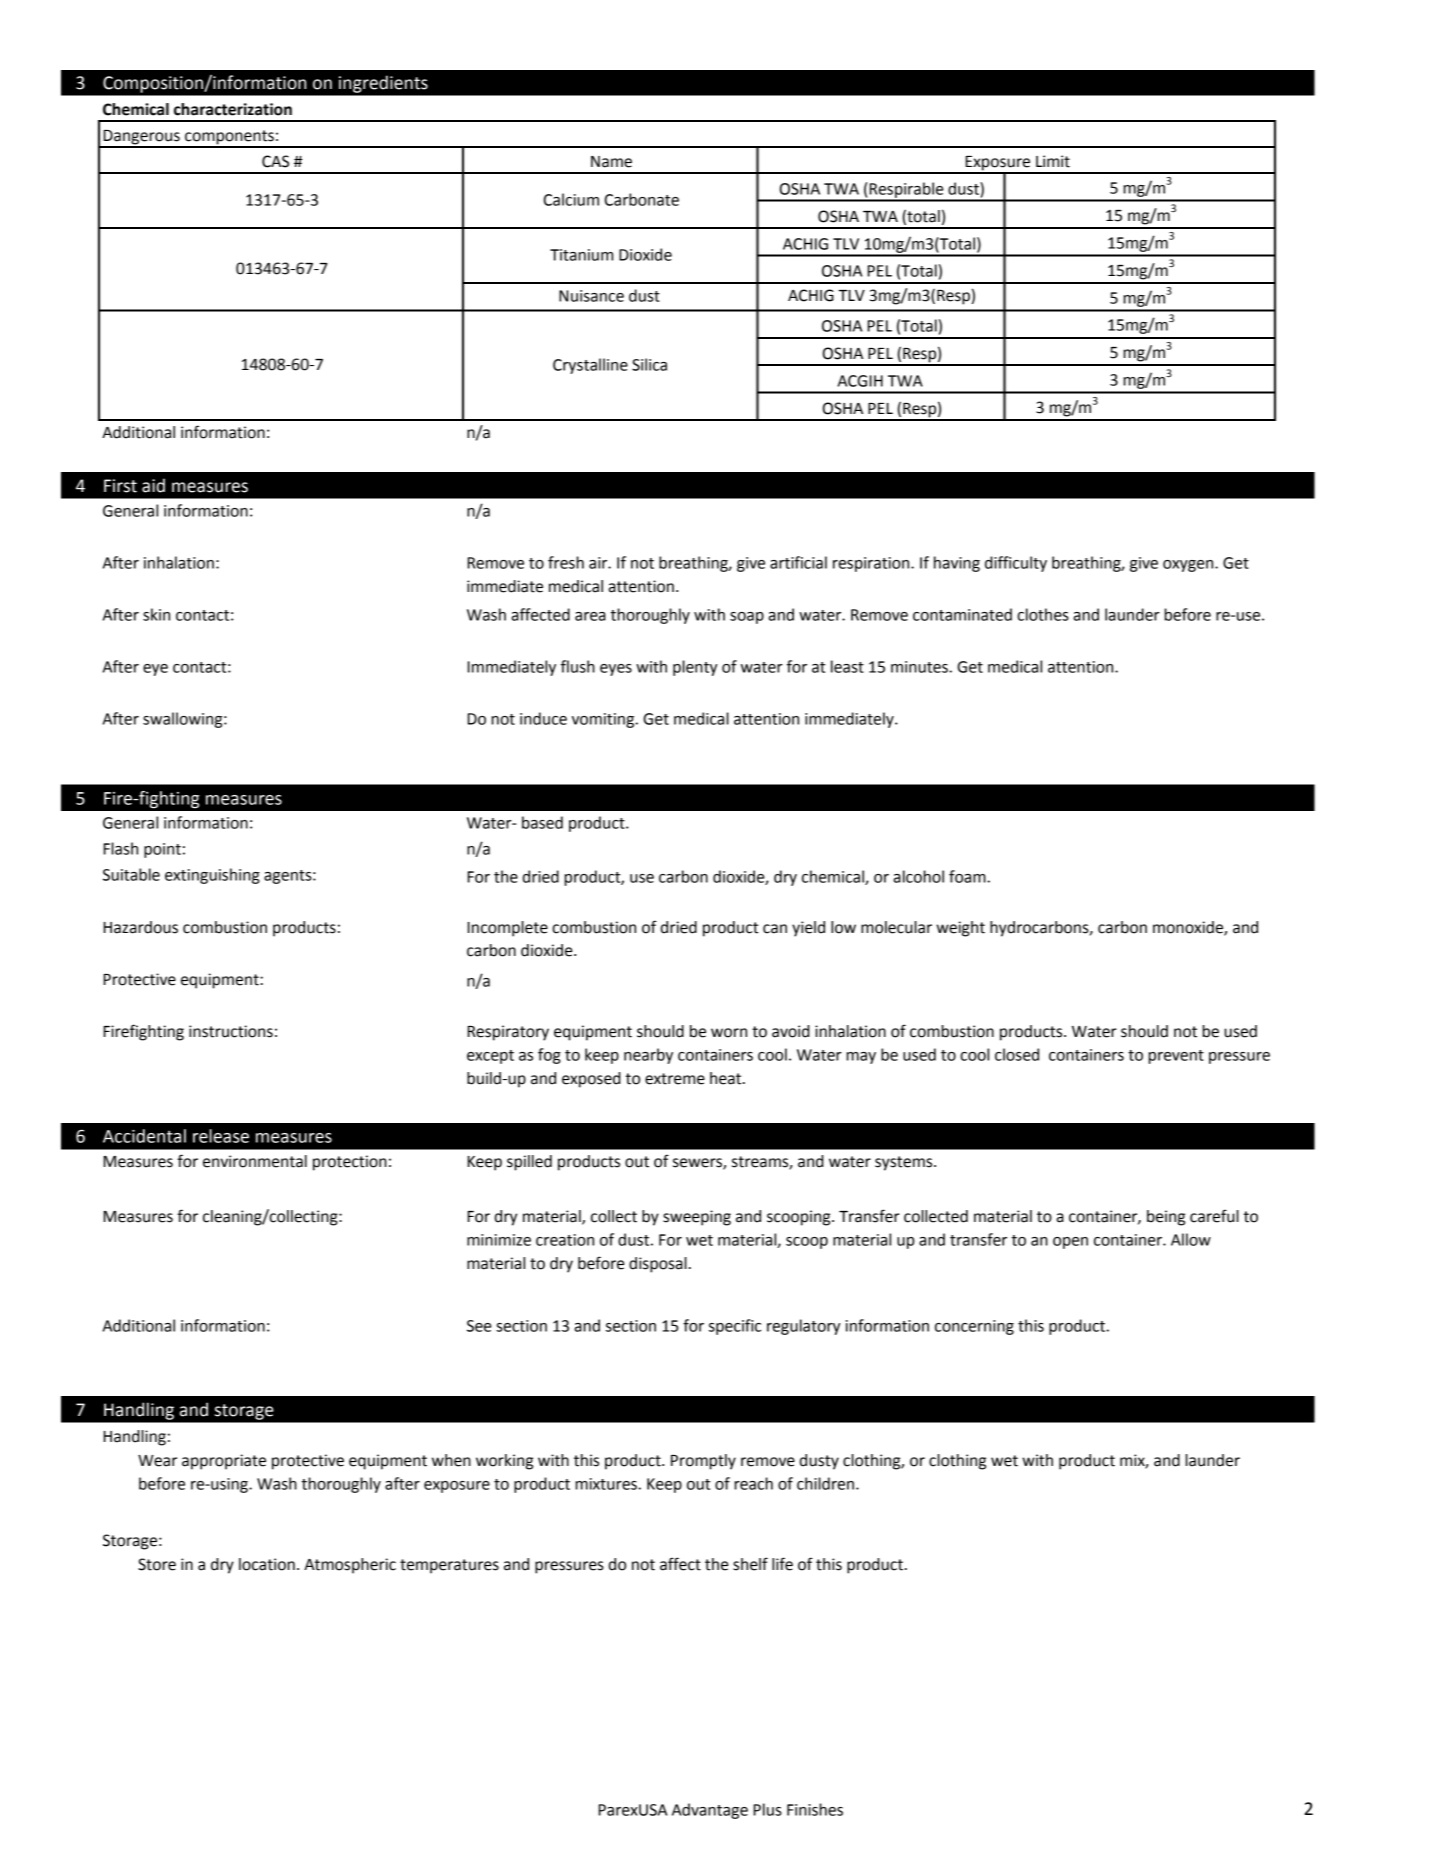 Image resolution: width=1443 pixels, height=1867 pixels. Describe the element at coordinates (212, 876) in the page. I see `extinguishing` at that location.
